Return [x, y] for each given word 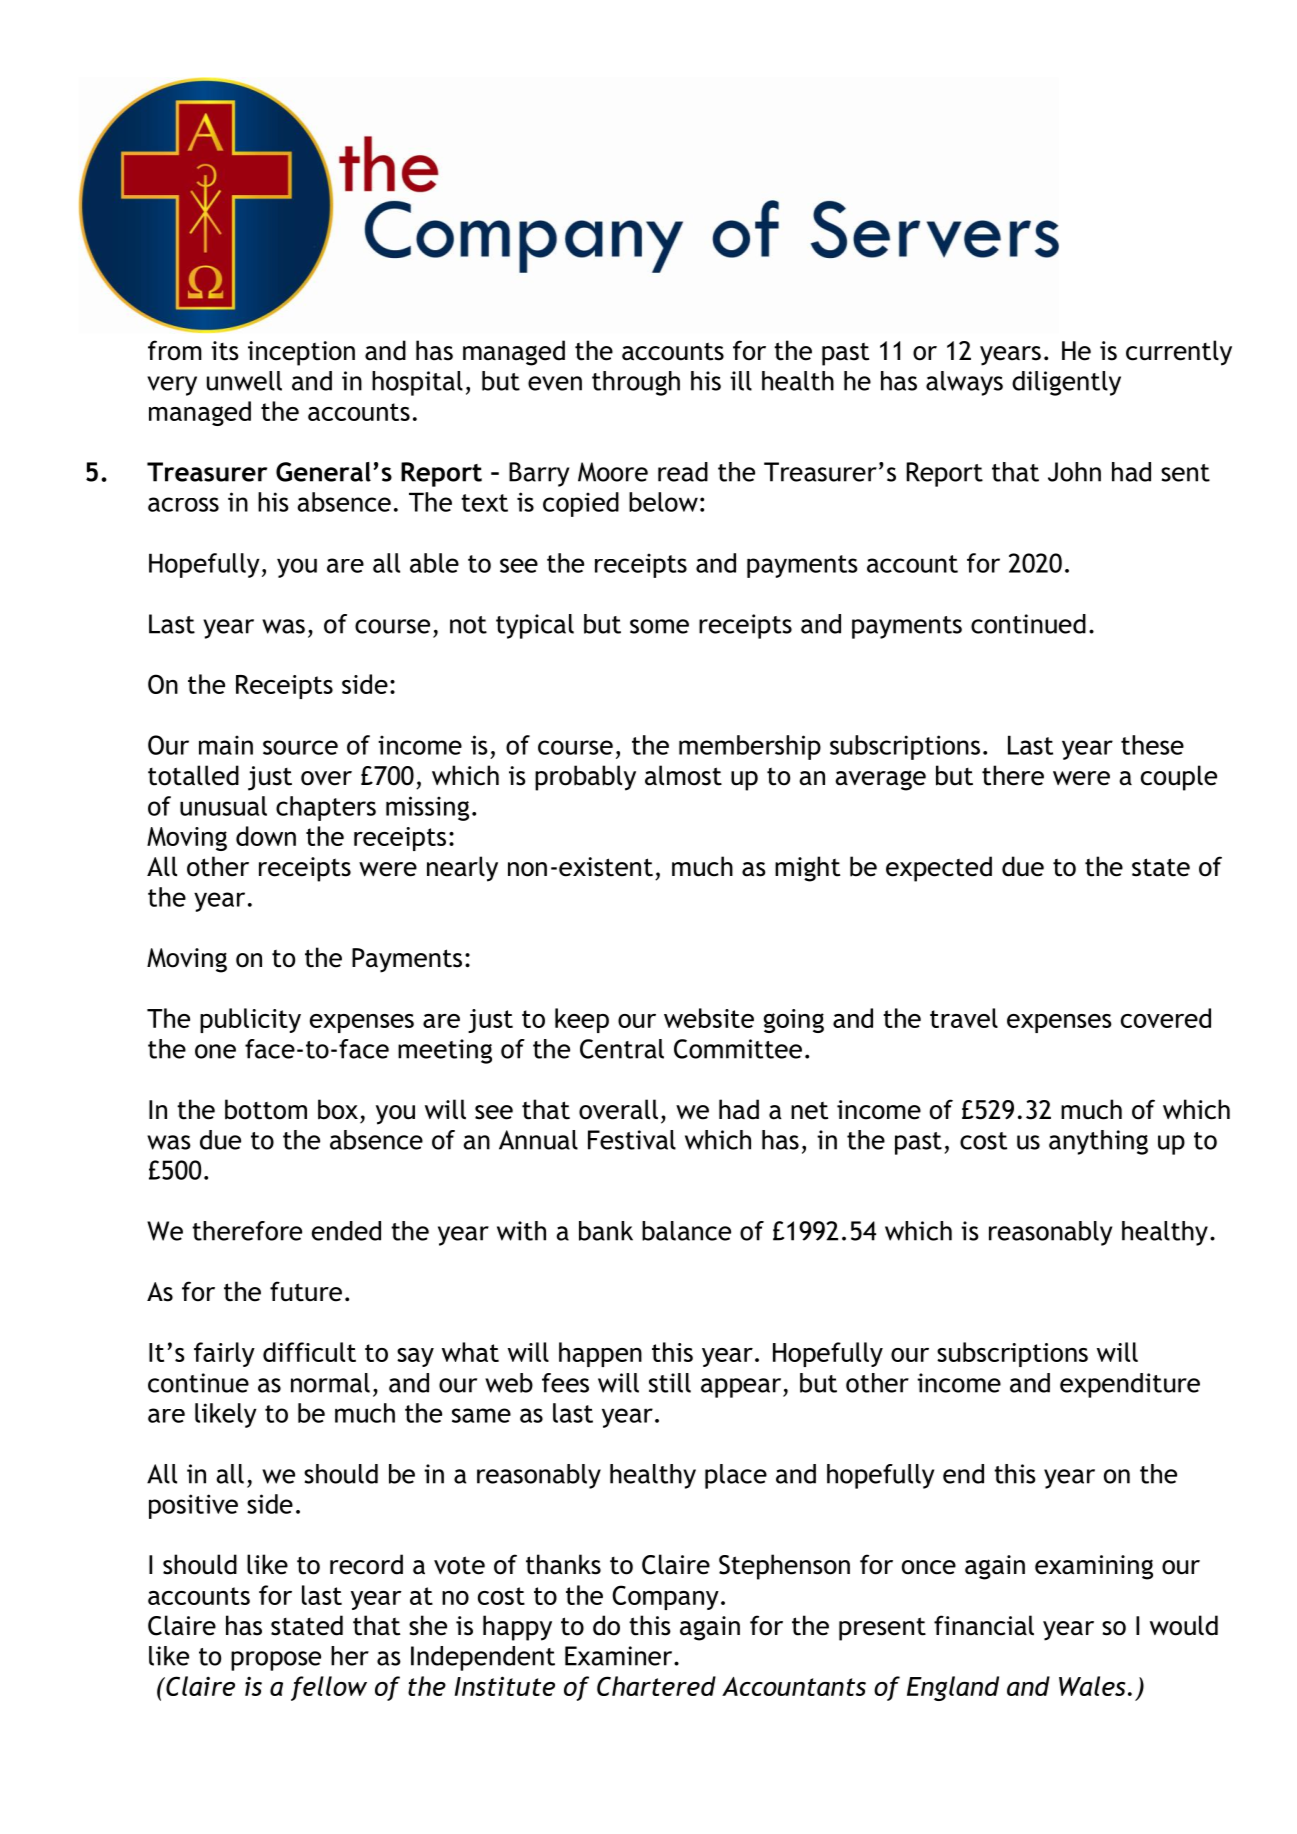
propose [276, 1661]
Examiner [620, 1656]
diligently [1066, 383]
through [636, 383]
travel [964, 1018]
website [709, 1018]
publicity [250, 1020]
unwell [244, 381]
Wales [1092, 1686]
